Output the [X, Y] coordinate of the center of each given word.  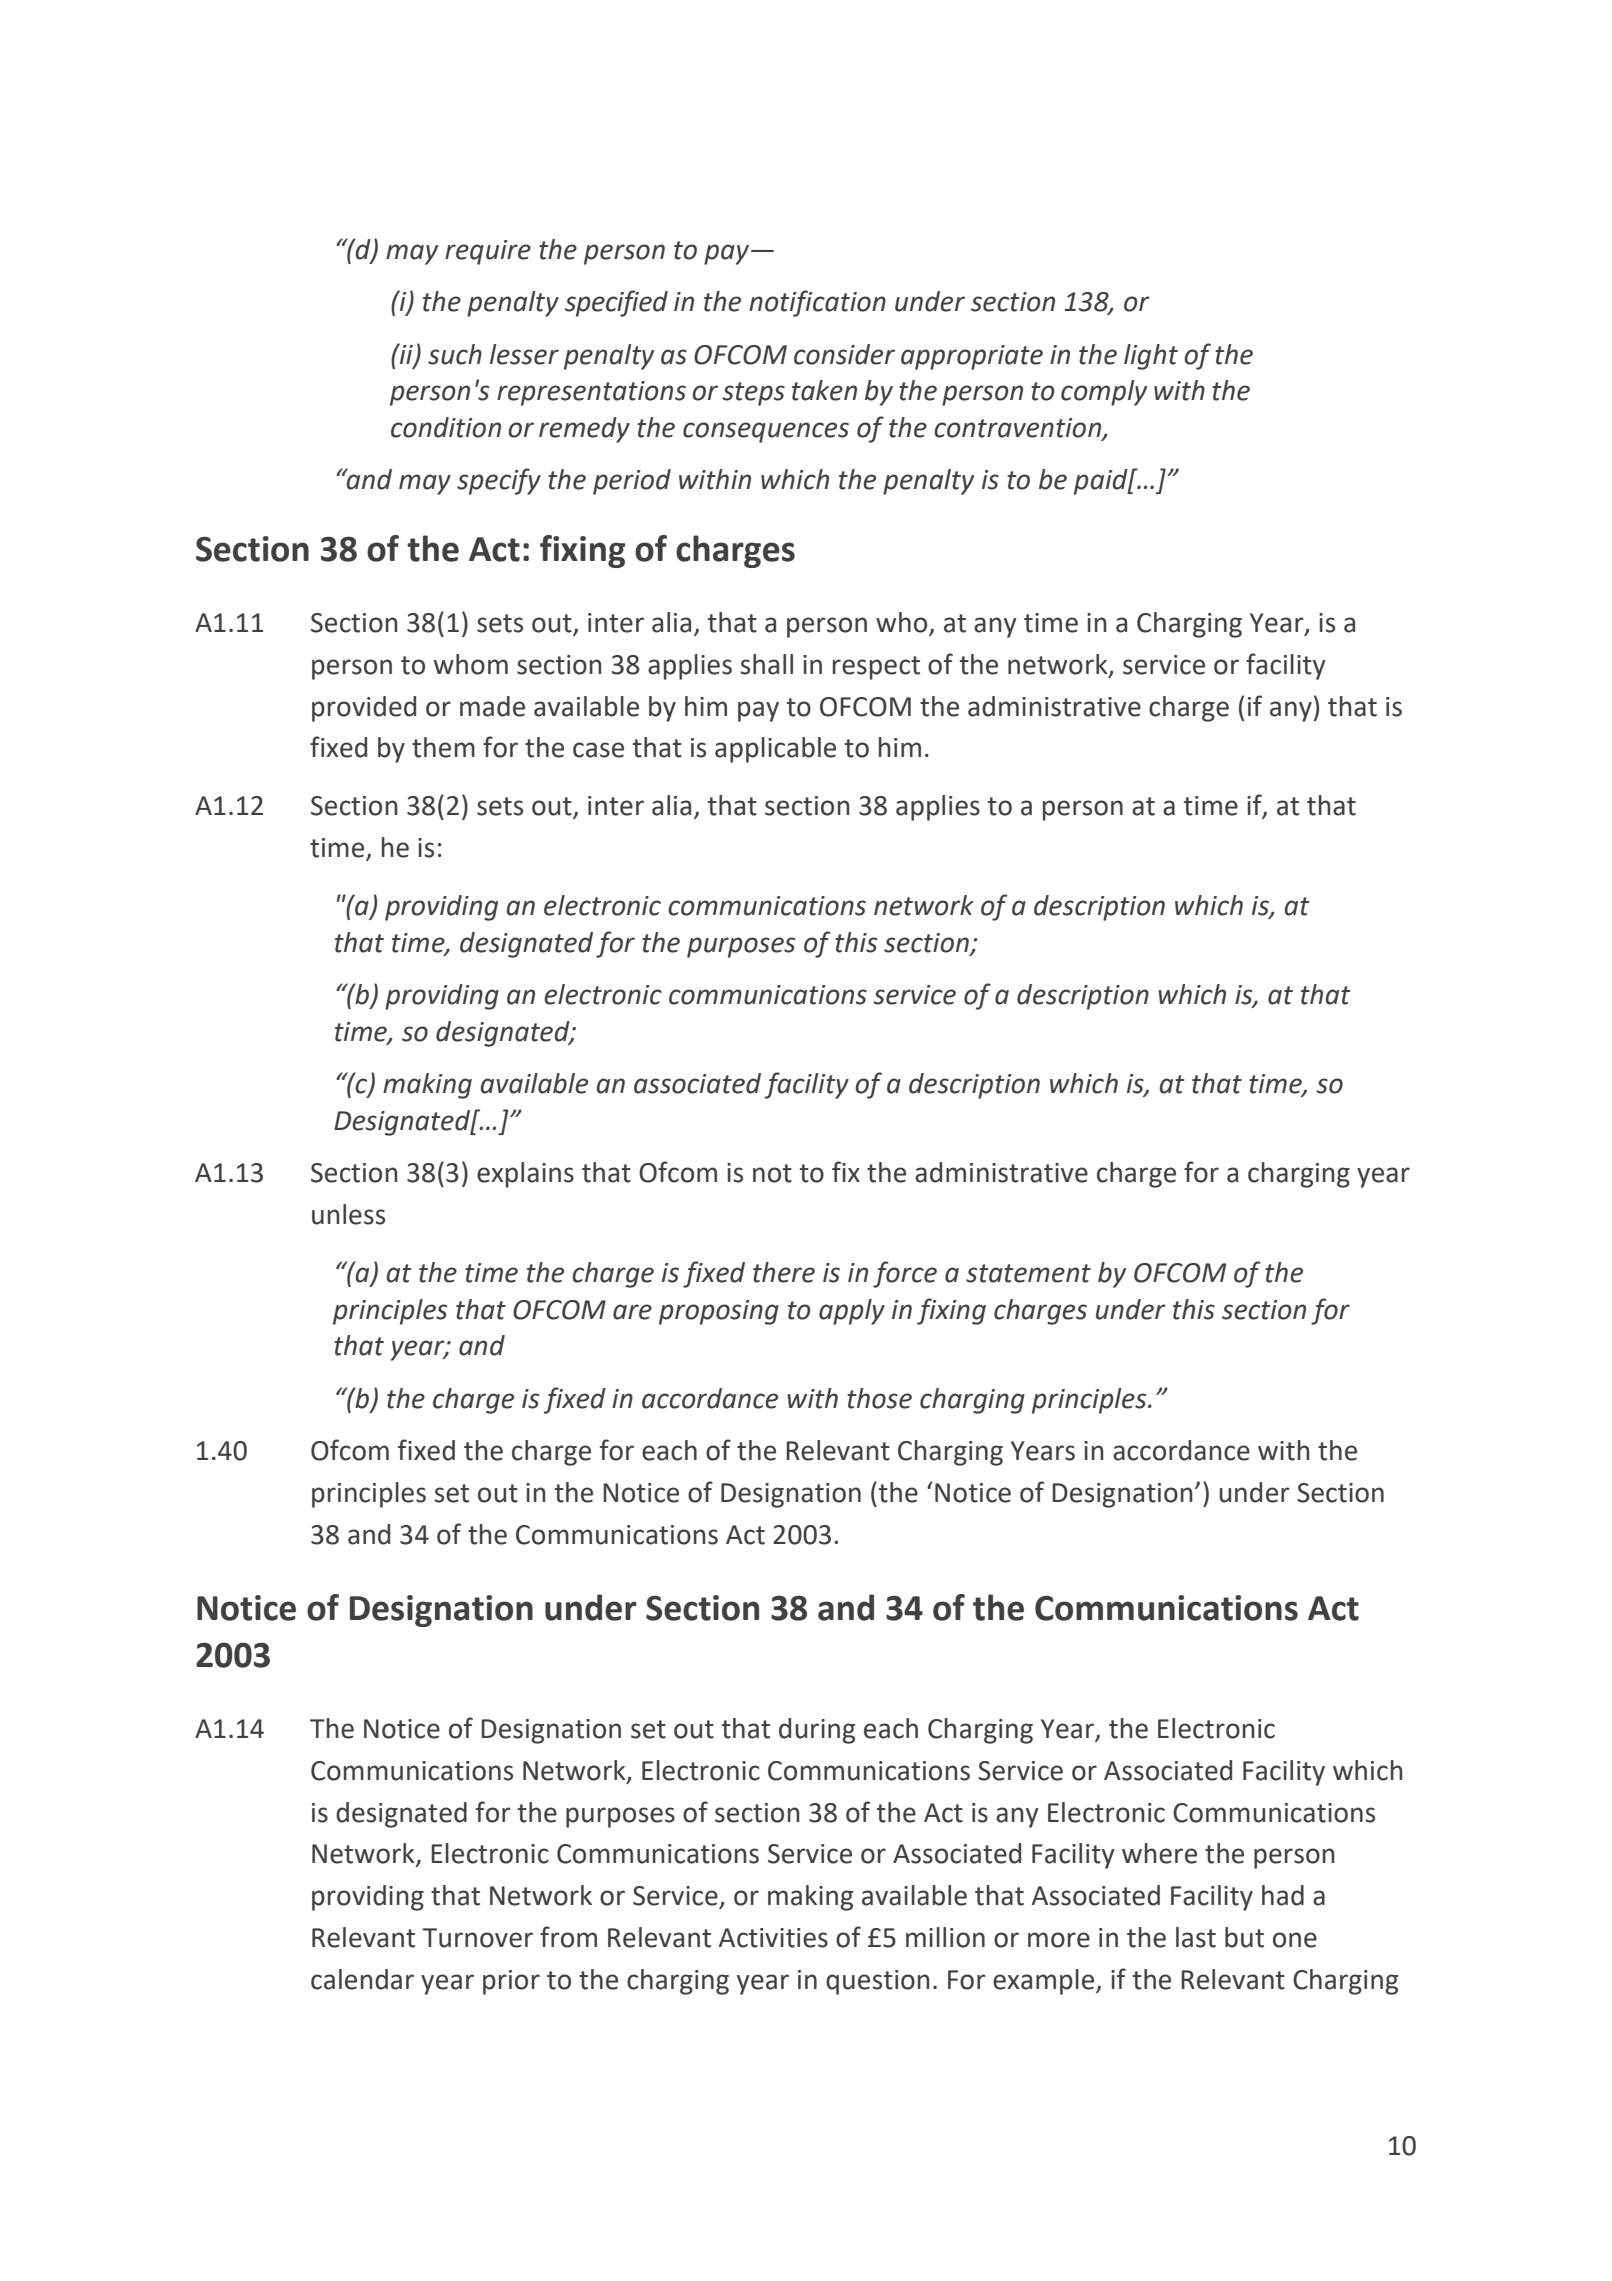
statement [1028, 1273]
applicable [775, 750]
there [784, 1272]
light [1151, 357]
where [1159, 1853]
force [905, 1274]
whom [471, 664]
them [443, 747]
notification [817, 303]
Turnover [478, 1938]
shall [767, 664]
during [817, 1731]
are [632, 1312]
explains [525, 1175]
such [455, 354]
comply [1104, 393]
